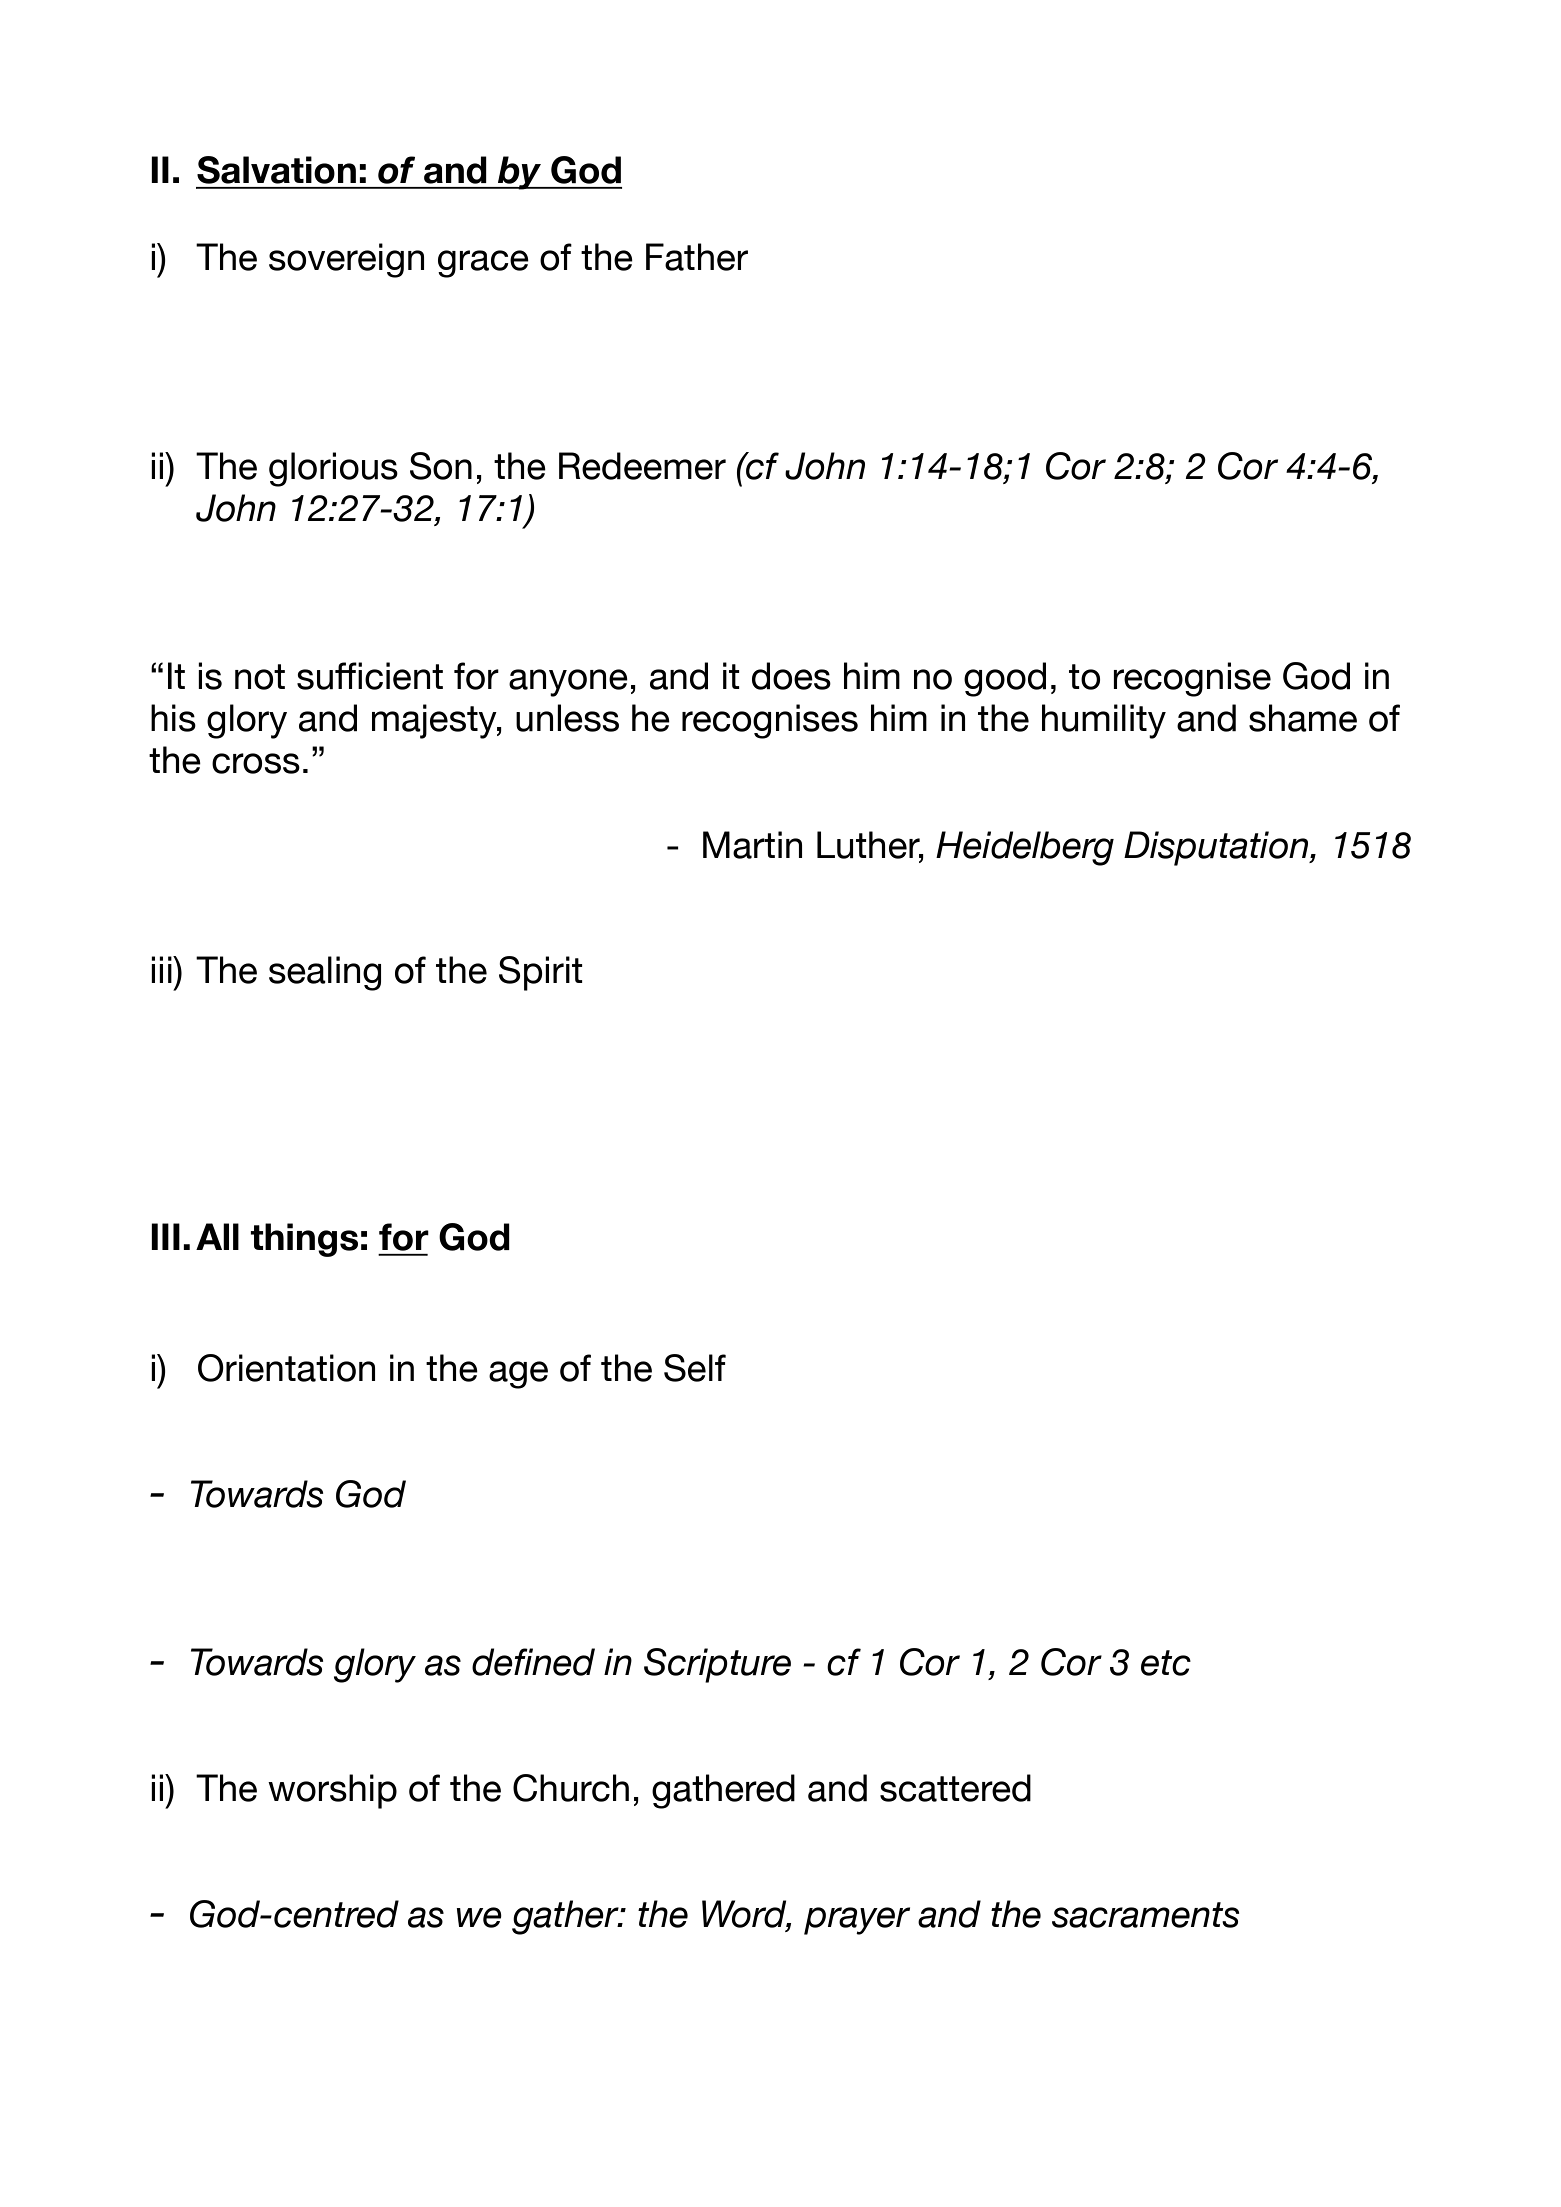 The height and width of the image is (2207, 1561). Describe the element at coordinates (1217, 848) in the image. I see `Disputation` at that location.
